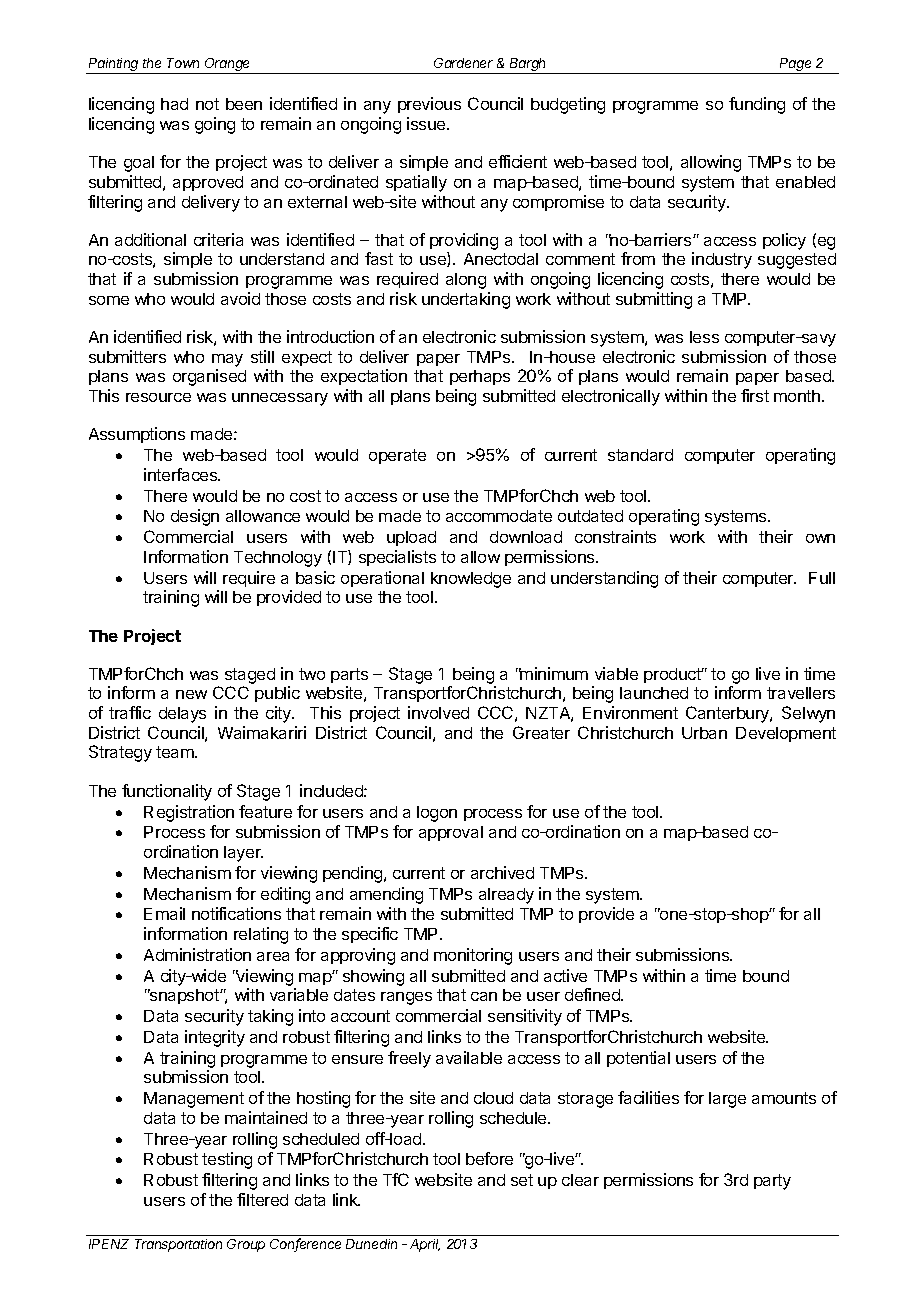 This image has width=924, height=1308. Describe the element at coordinates (178, 1245) in the image. I see `Transportation` at that location.
